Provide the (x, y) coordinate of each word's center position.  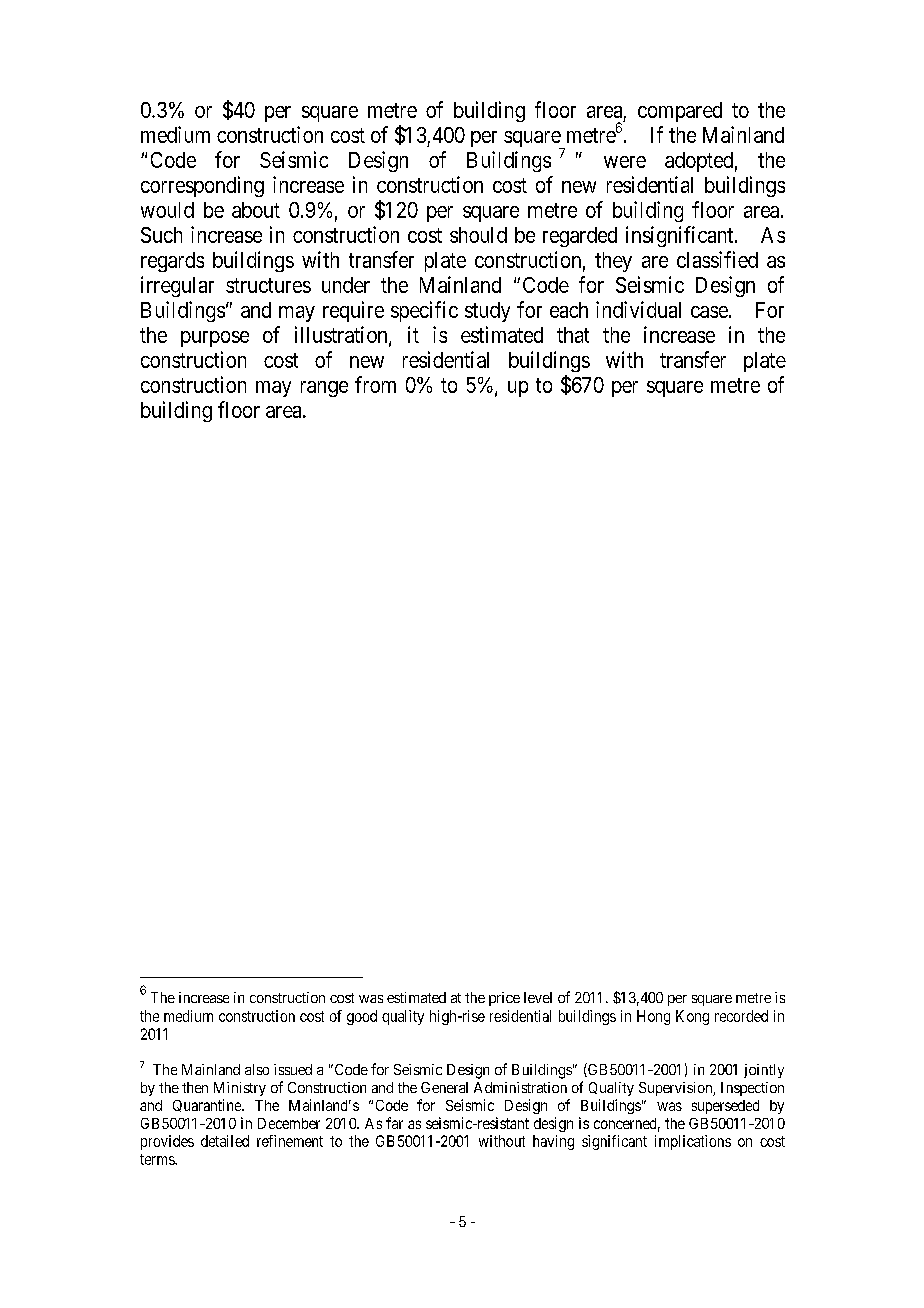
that (573, 335)
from (375, 384)
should (478, 235)
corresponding (202, 186)
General (444, 1087)
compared (680, 112)
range (324, 389)
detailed (225, 1141)
